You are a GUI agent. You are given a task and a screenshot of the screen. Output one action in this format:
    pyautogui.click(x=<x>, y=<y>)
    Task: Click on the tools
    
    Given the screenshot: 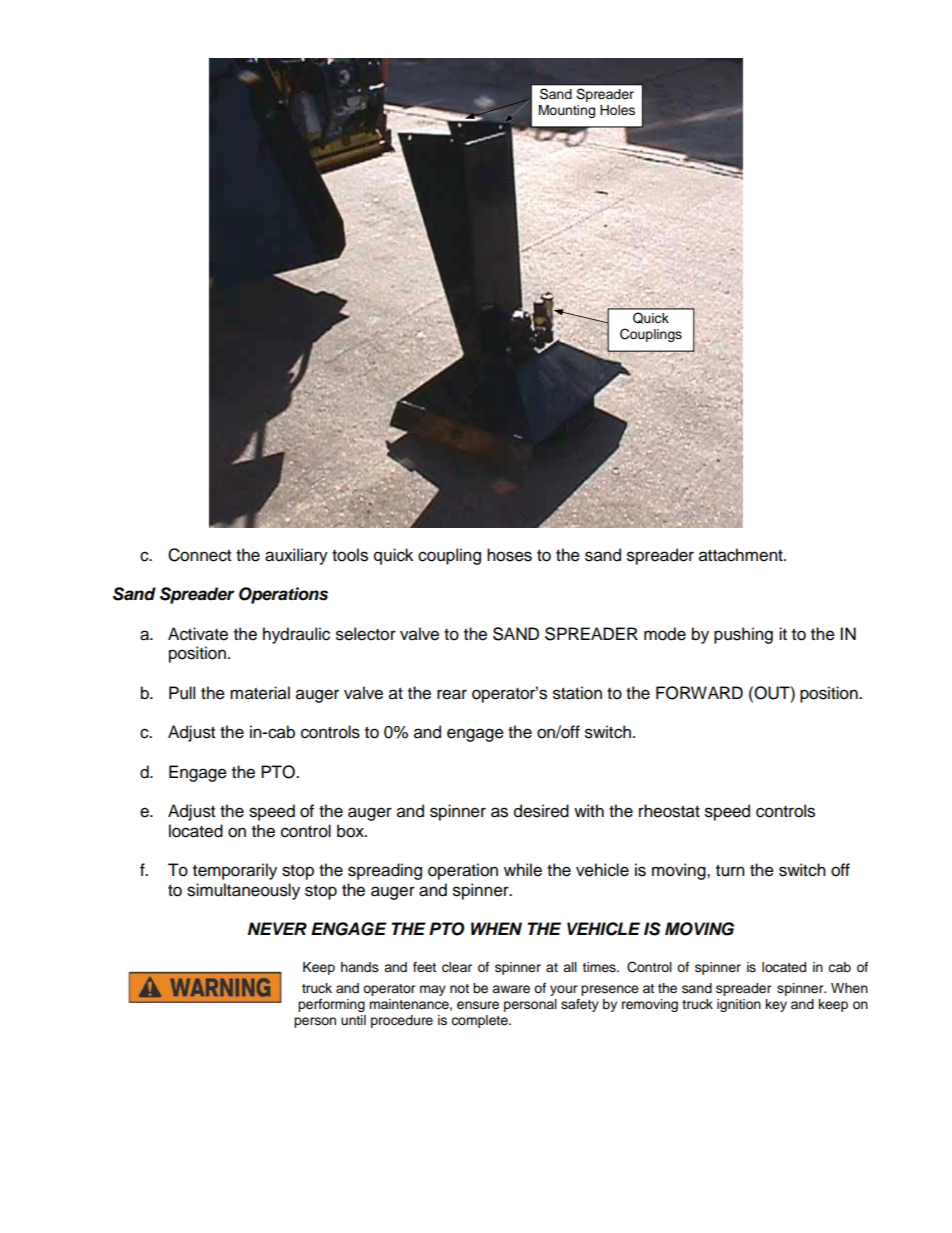 What is the action you would take?
    pyautogui.click(x=350, y=555)
